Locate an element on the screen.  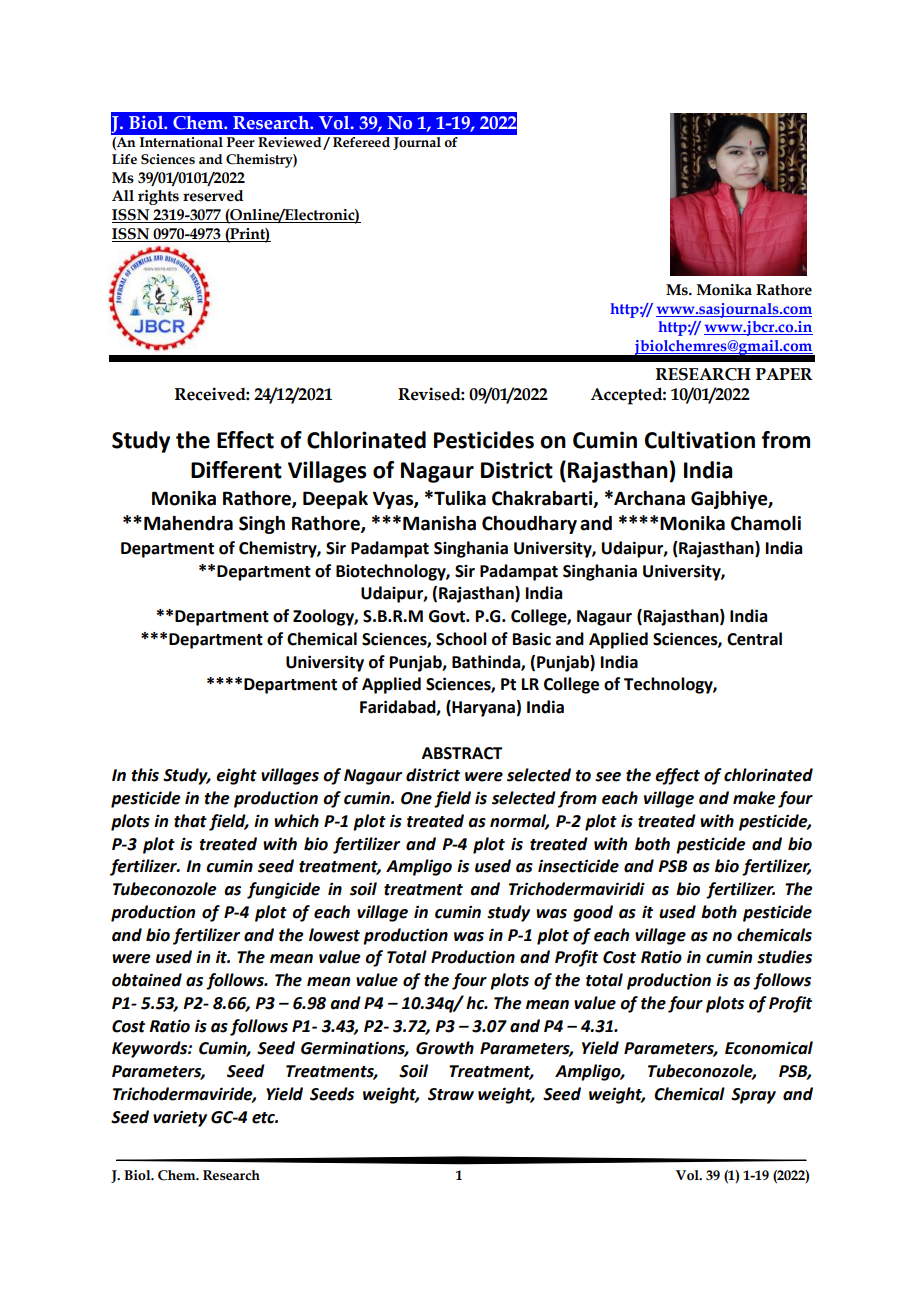
Cultivation is located at coordinates (700, 440).
